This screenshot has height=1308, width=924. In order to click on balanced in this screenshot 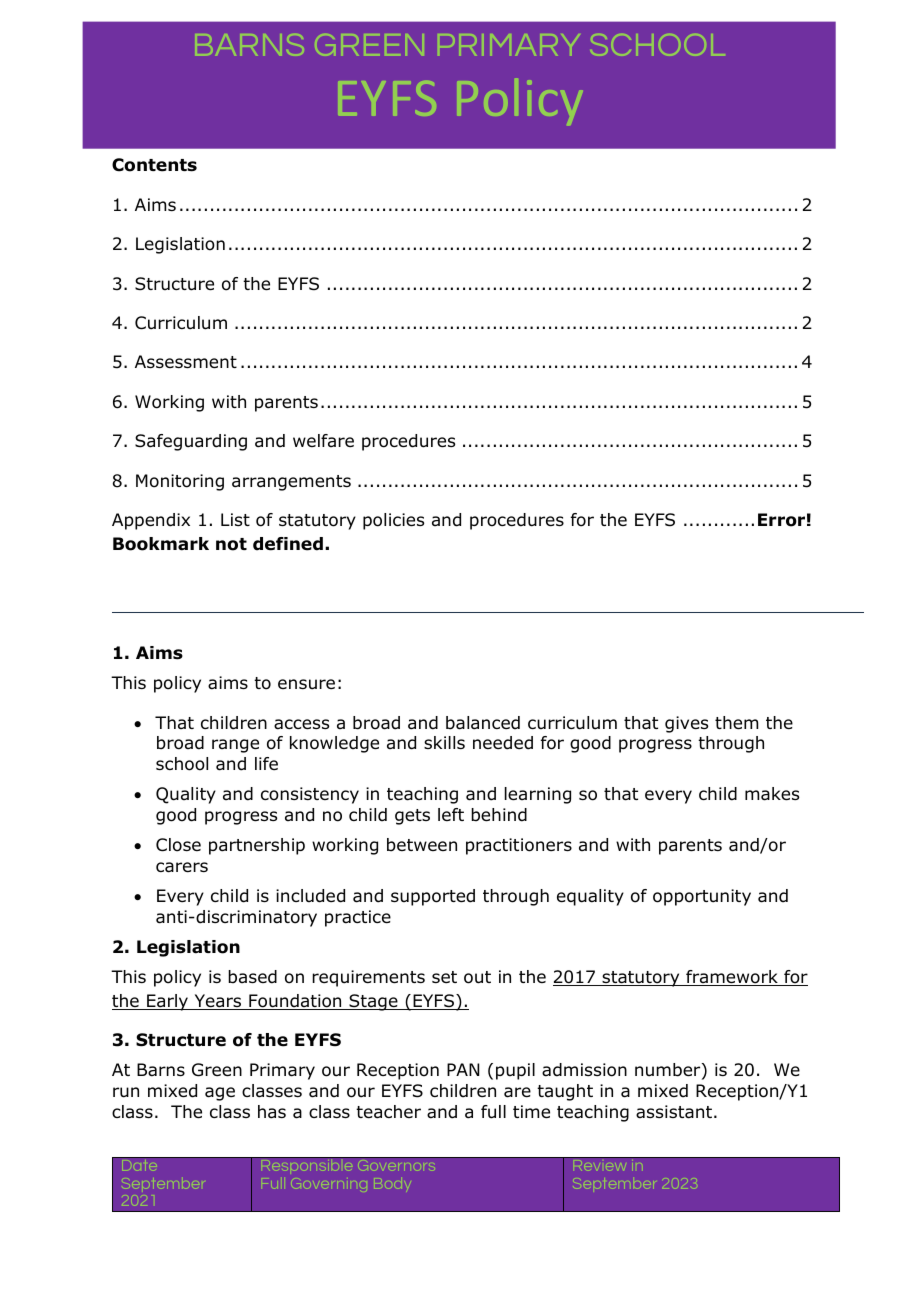, I will do `click(483, 723)`.
